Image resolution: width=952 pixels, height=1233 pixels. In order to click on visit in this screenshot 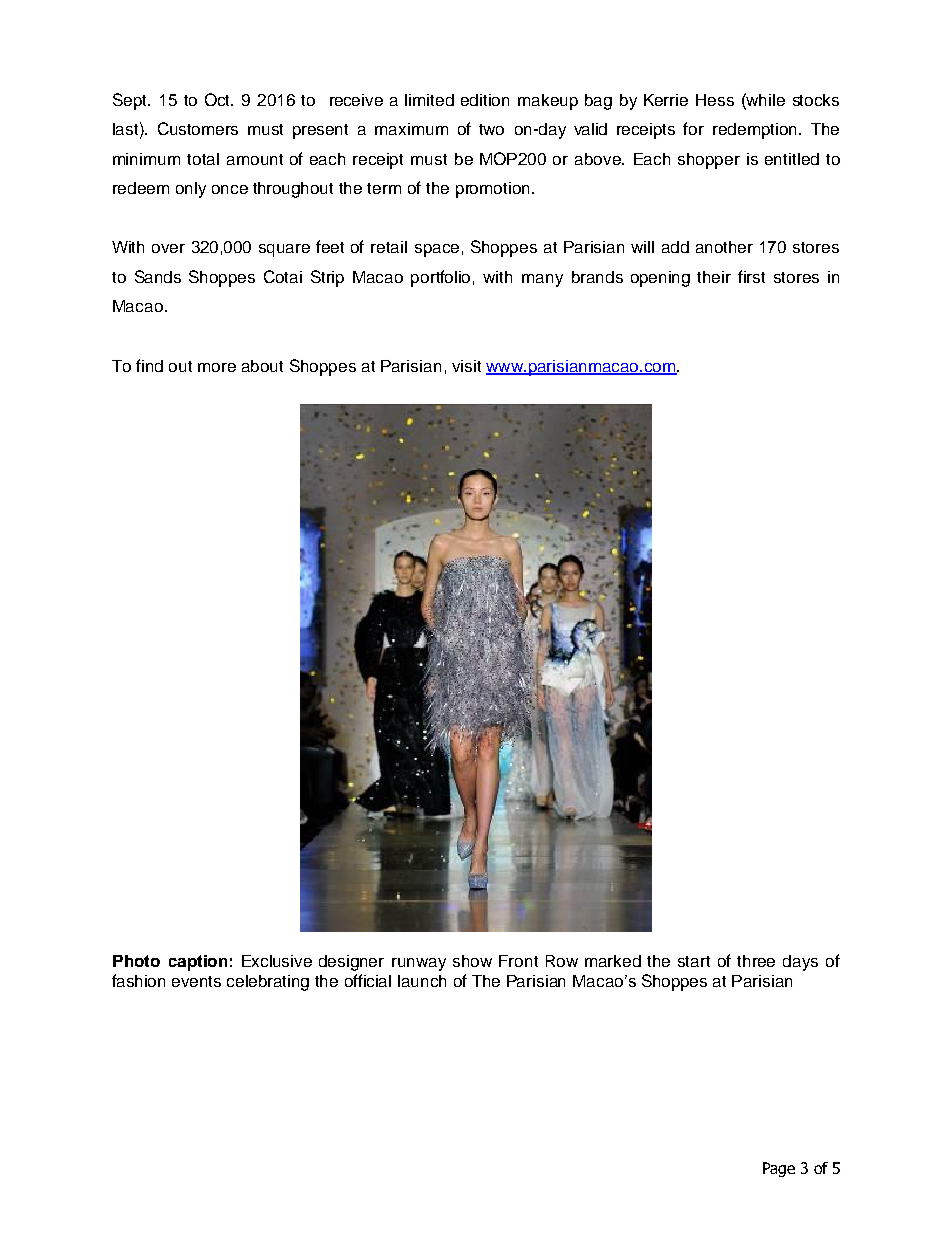, I will do `click(466, 366)`.
